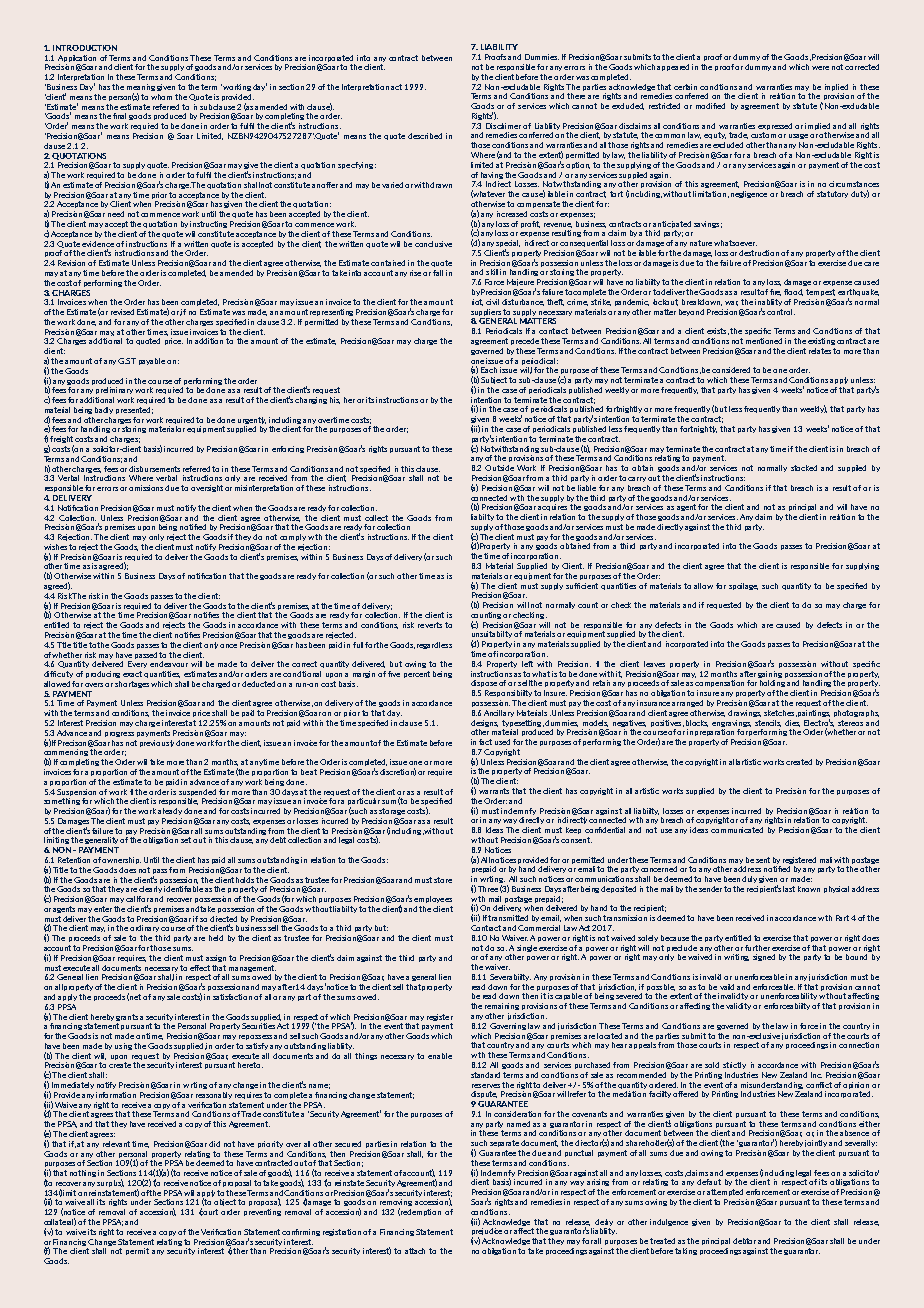 This screenshot has width=924, height=1308. I want to click on Subject, so click(494, 380).
